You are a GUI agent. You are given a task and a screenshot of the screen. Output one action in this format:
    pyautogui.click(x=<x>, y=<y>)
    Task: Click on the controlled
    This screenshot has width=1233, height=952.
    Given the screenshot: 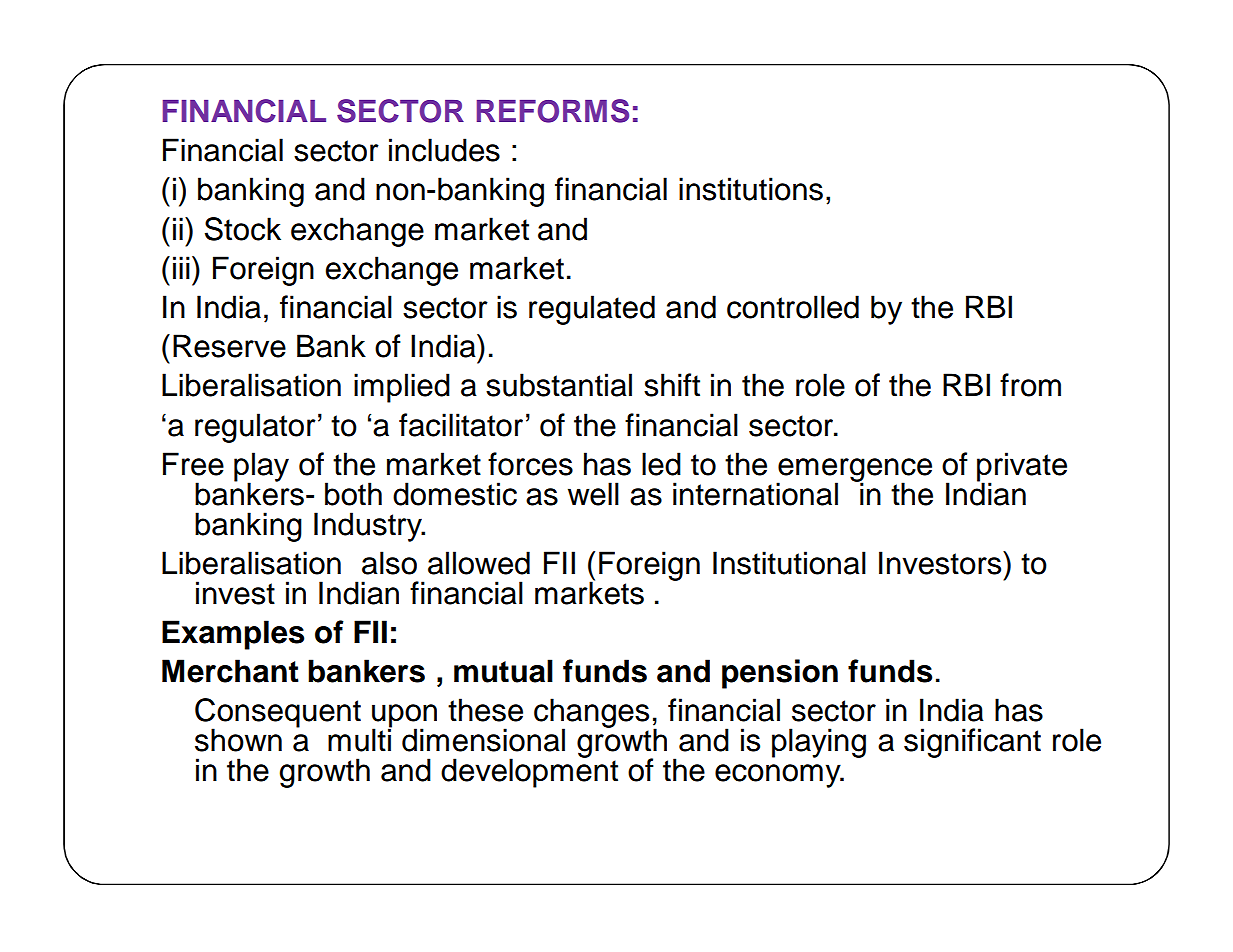 What is the action you would take?
    pyautogui.click(x=793, y=307)
